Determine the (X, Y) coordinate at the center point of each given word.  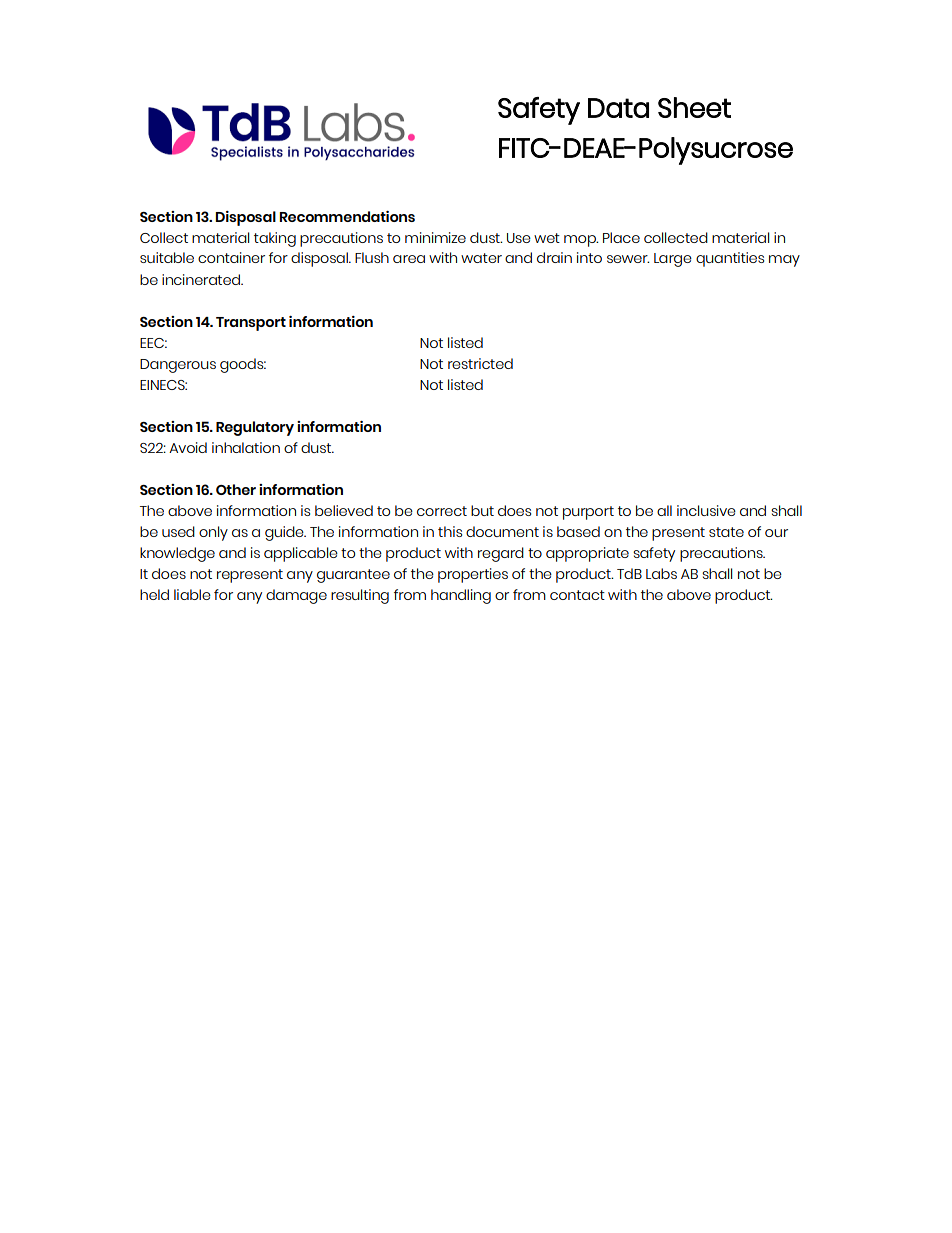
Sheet (694, 107)
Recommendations (347, 216)
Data (618, 108)
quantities (730, 259)
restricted (480, 363)
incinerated (202, 279)
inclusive (706, 510)
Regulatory (255, 428)
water (481, 258)
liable (192, 594)
